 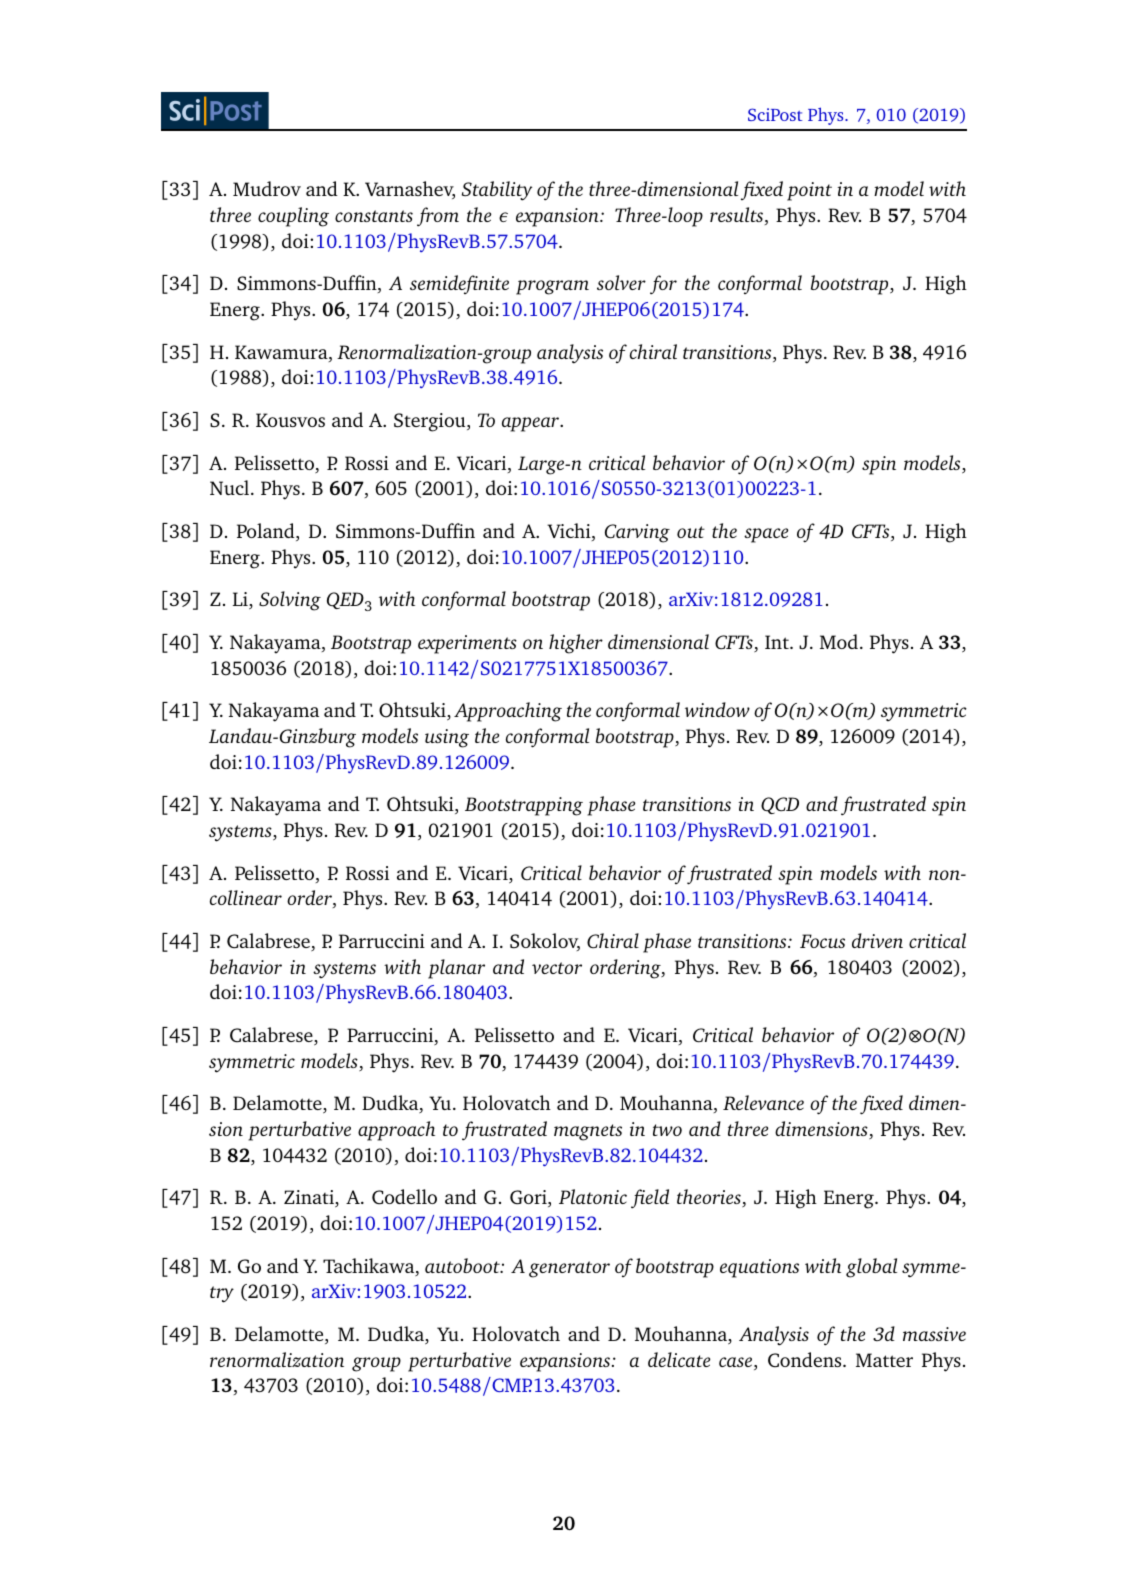 I want to click on point, so click(x=809, y=191).
